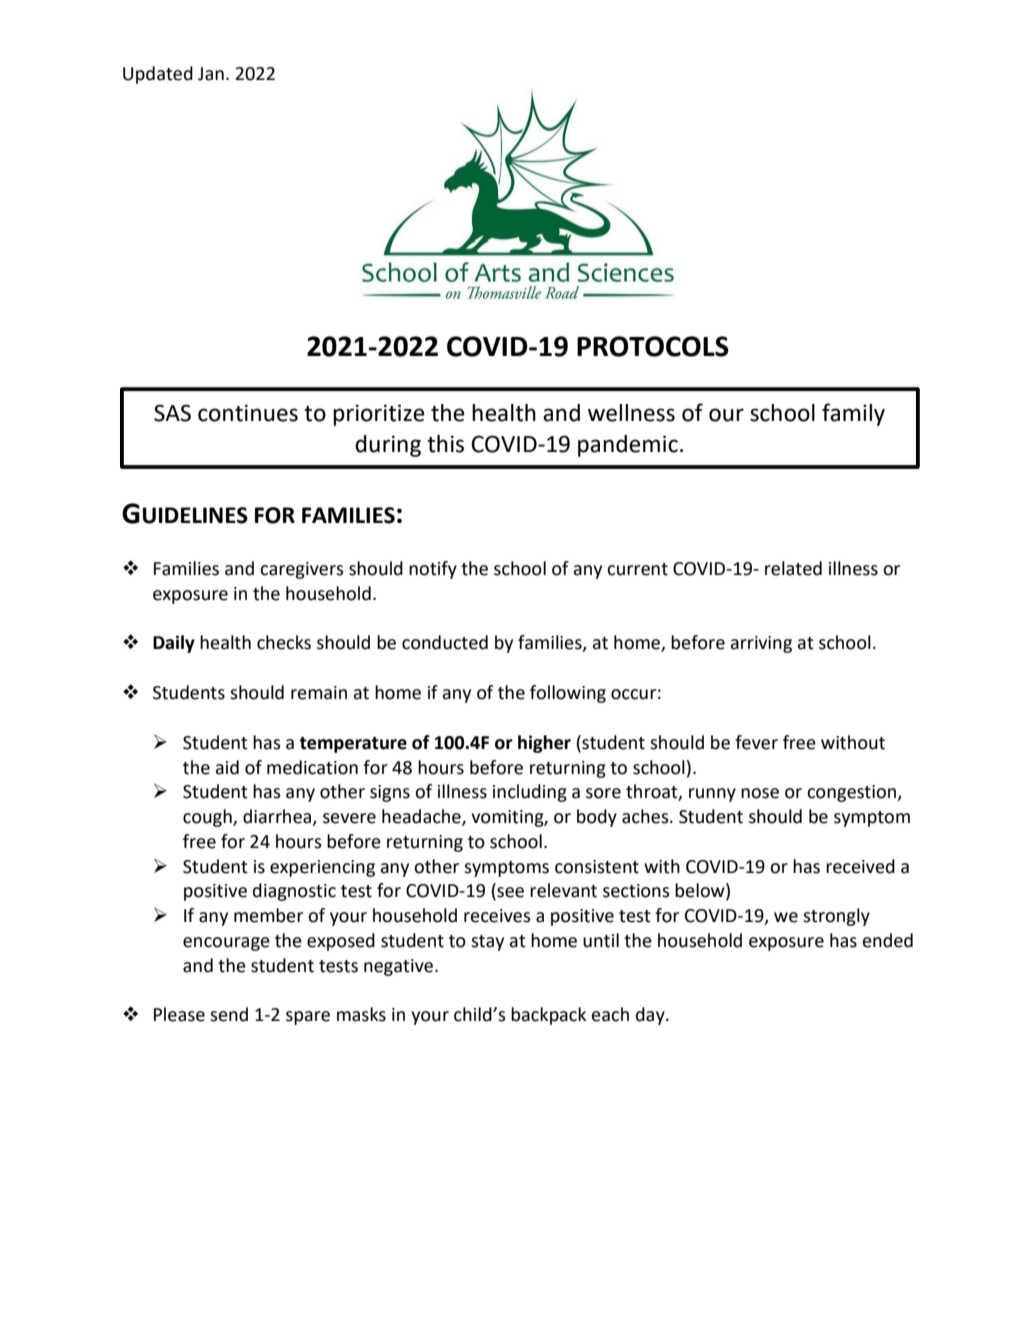 The image size is (1036, 1340). I want to click on Updated, so click(158, 75).
